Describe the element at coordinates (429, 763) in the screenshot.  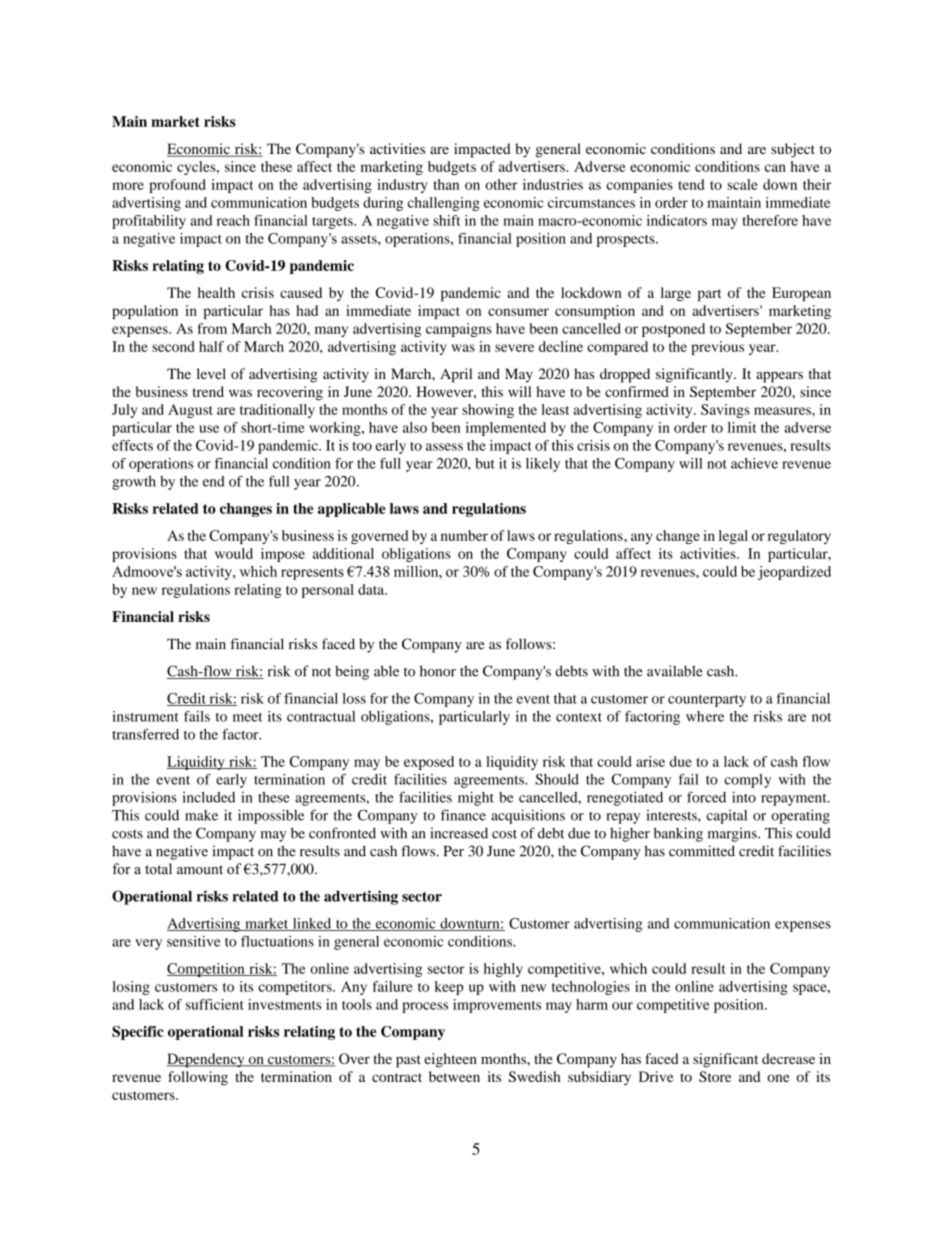
I see `exposed` at that location.
